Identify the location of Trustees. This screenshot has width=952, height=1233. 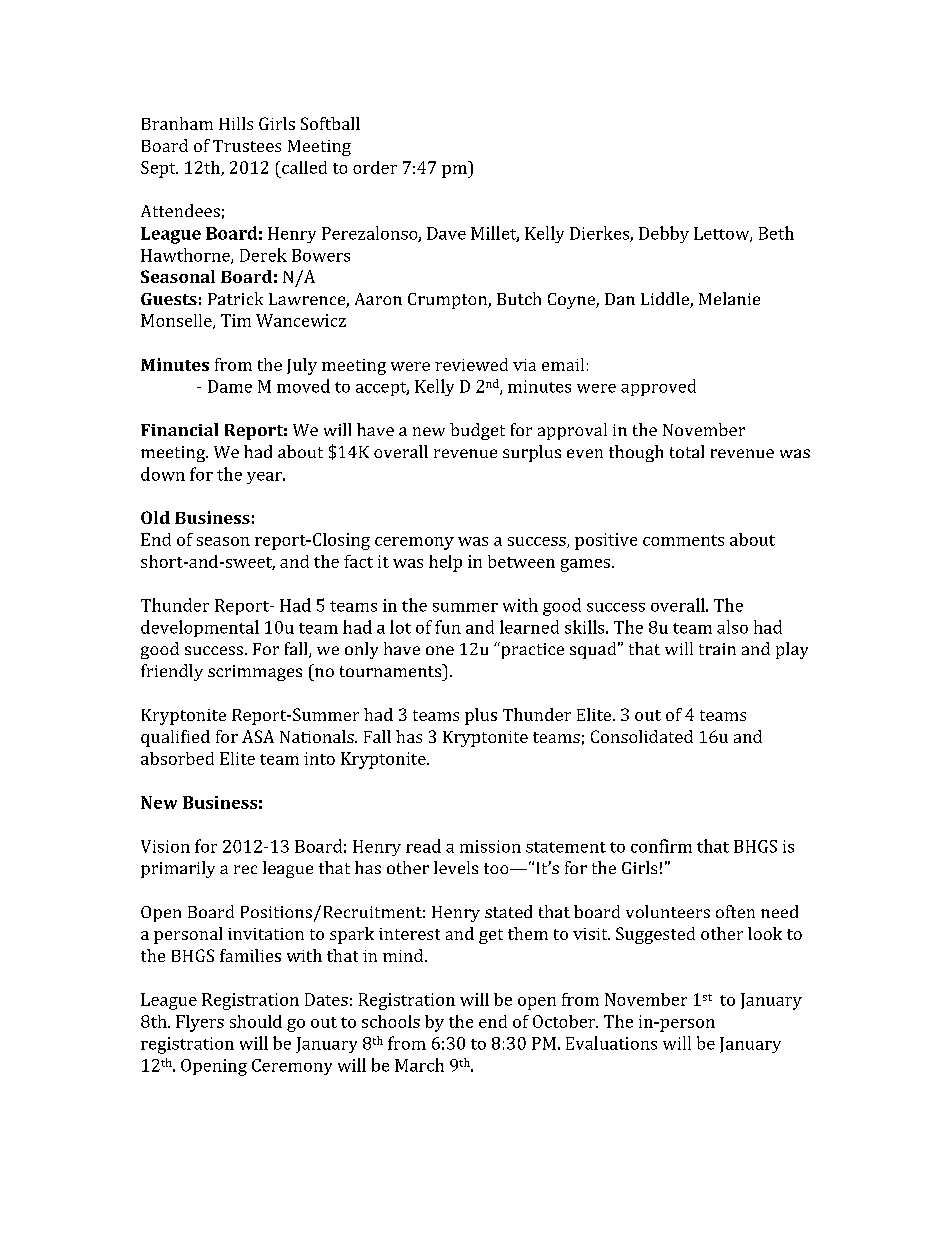
(247, 146).
